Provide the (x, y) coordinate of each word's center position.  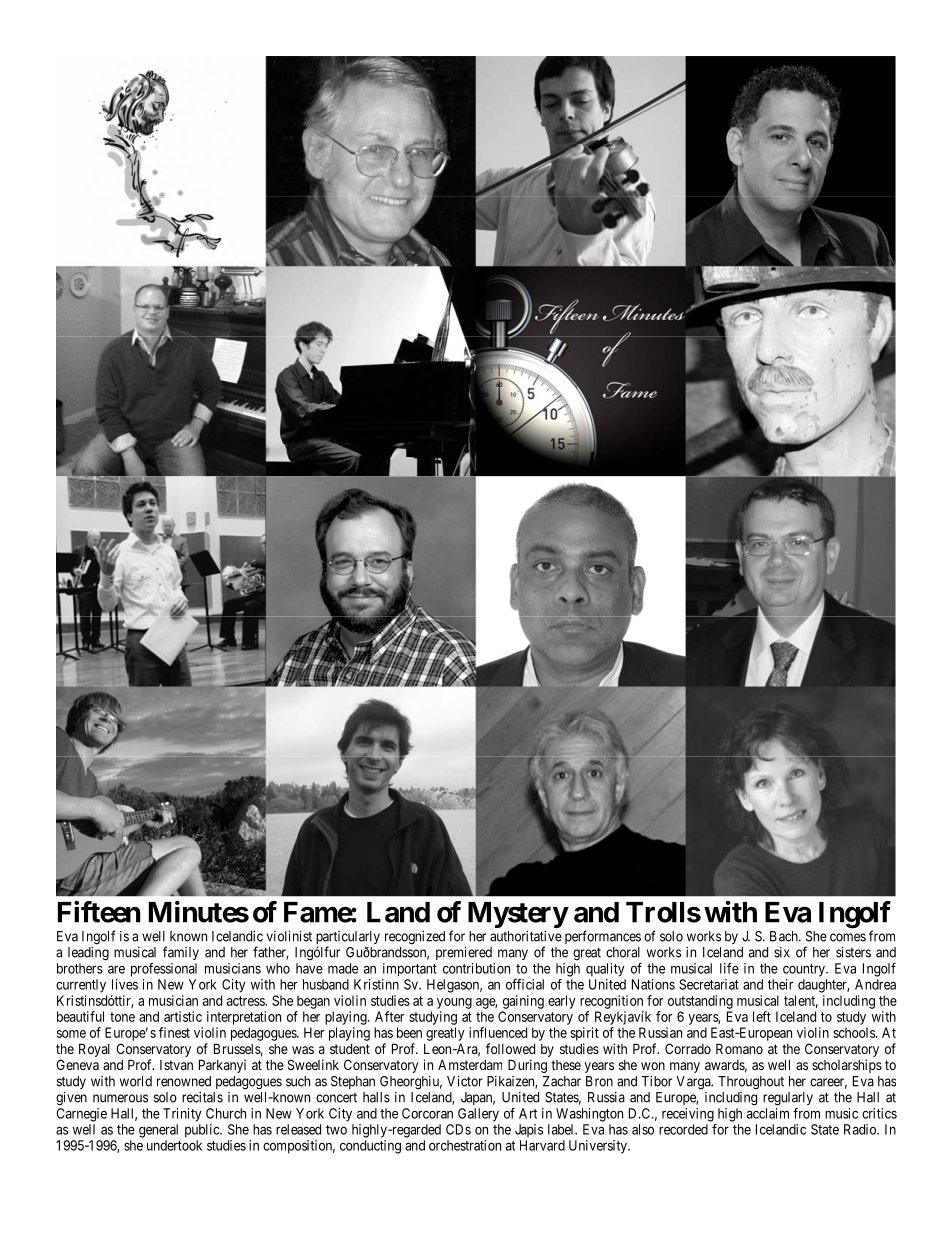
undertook (174, 1145)
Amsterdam (470, 1064)
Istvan (176, 1065)
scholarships (847, 1066)
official (525, 984)
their (780, 984)
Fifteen (99, 912)
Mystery (518, 915)
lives (125, 984)
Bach (785, 936)
